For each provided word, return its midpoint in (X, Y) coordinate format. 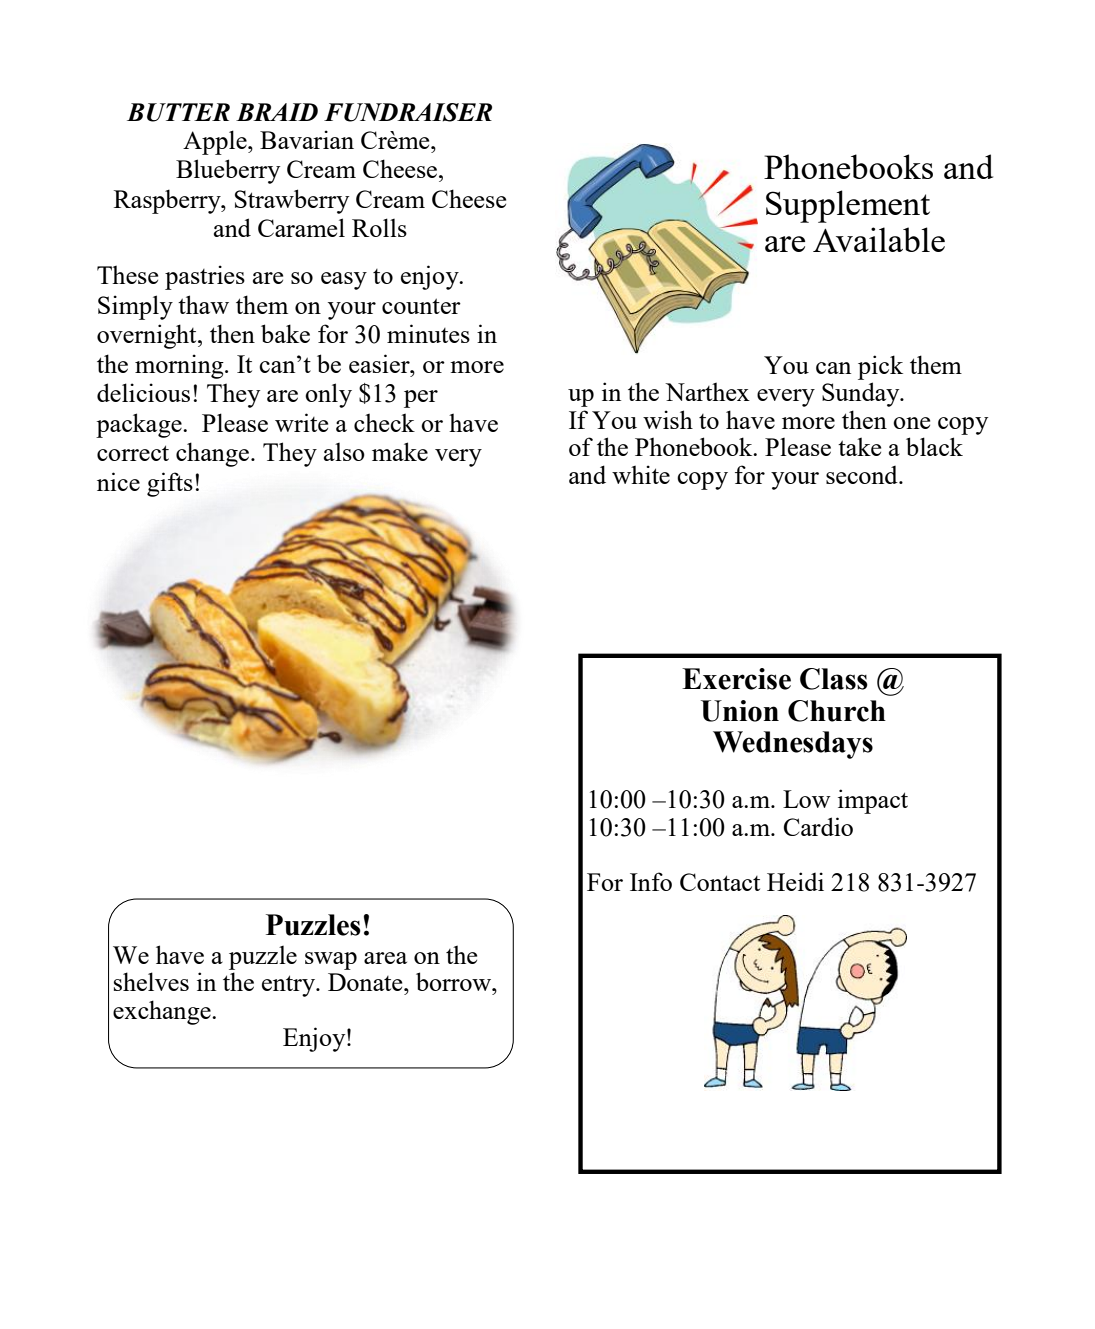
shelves (151, 981)
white (641, 474)
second (863, 475)
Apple (216, 142)
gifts (170, 484)
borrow (455, 981)
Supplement (848, 206)
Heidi (795, 881)
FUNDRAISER (408, 112)
